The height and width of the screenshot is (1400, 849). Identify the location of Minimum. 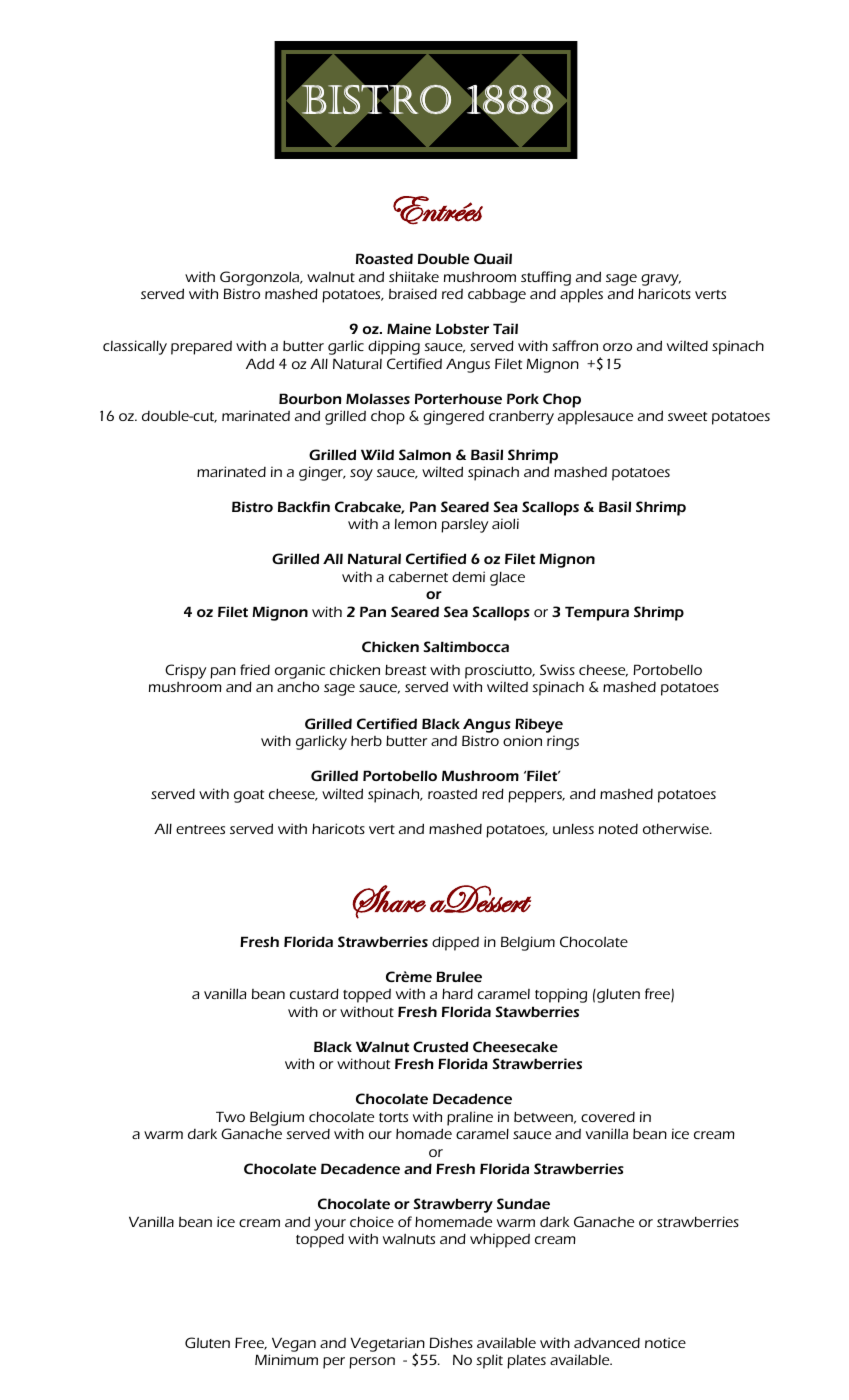
(286, 1359).
